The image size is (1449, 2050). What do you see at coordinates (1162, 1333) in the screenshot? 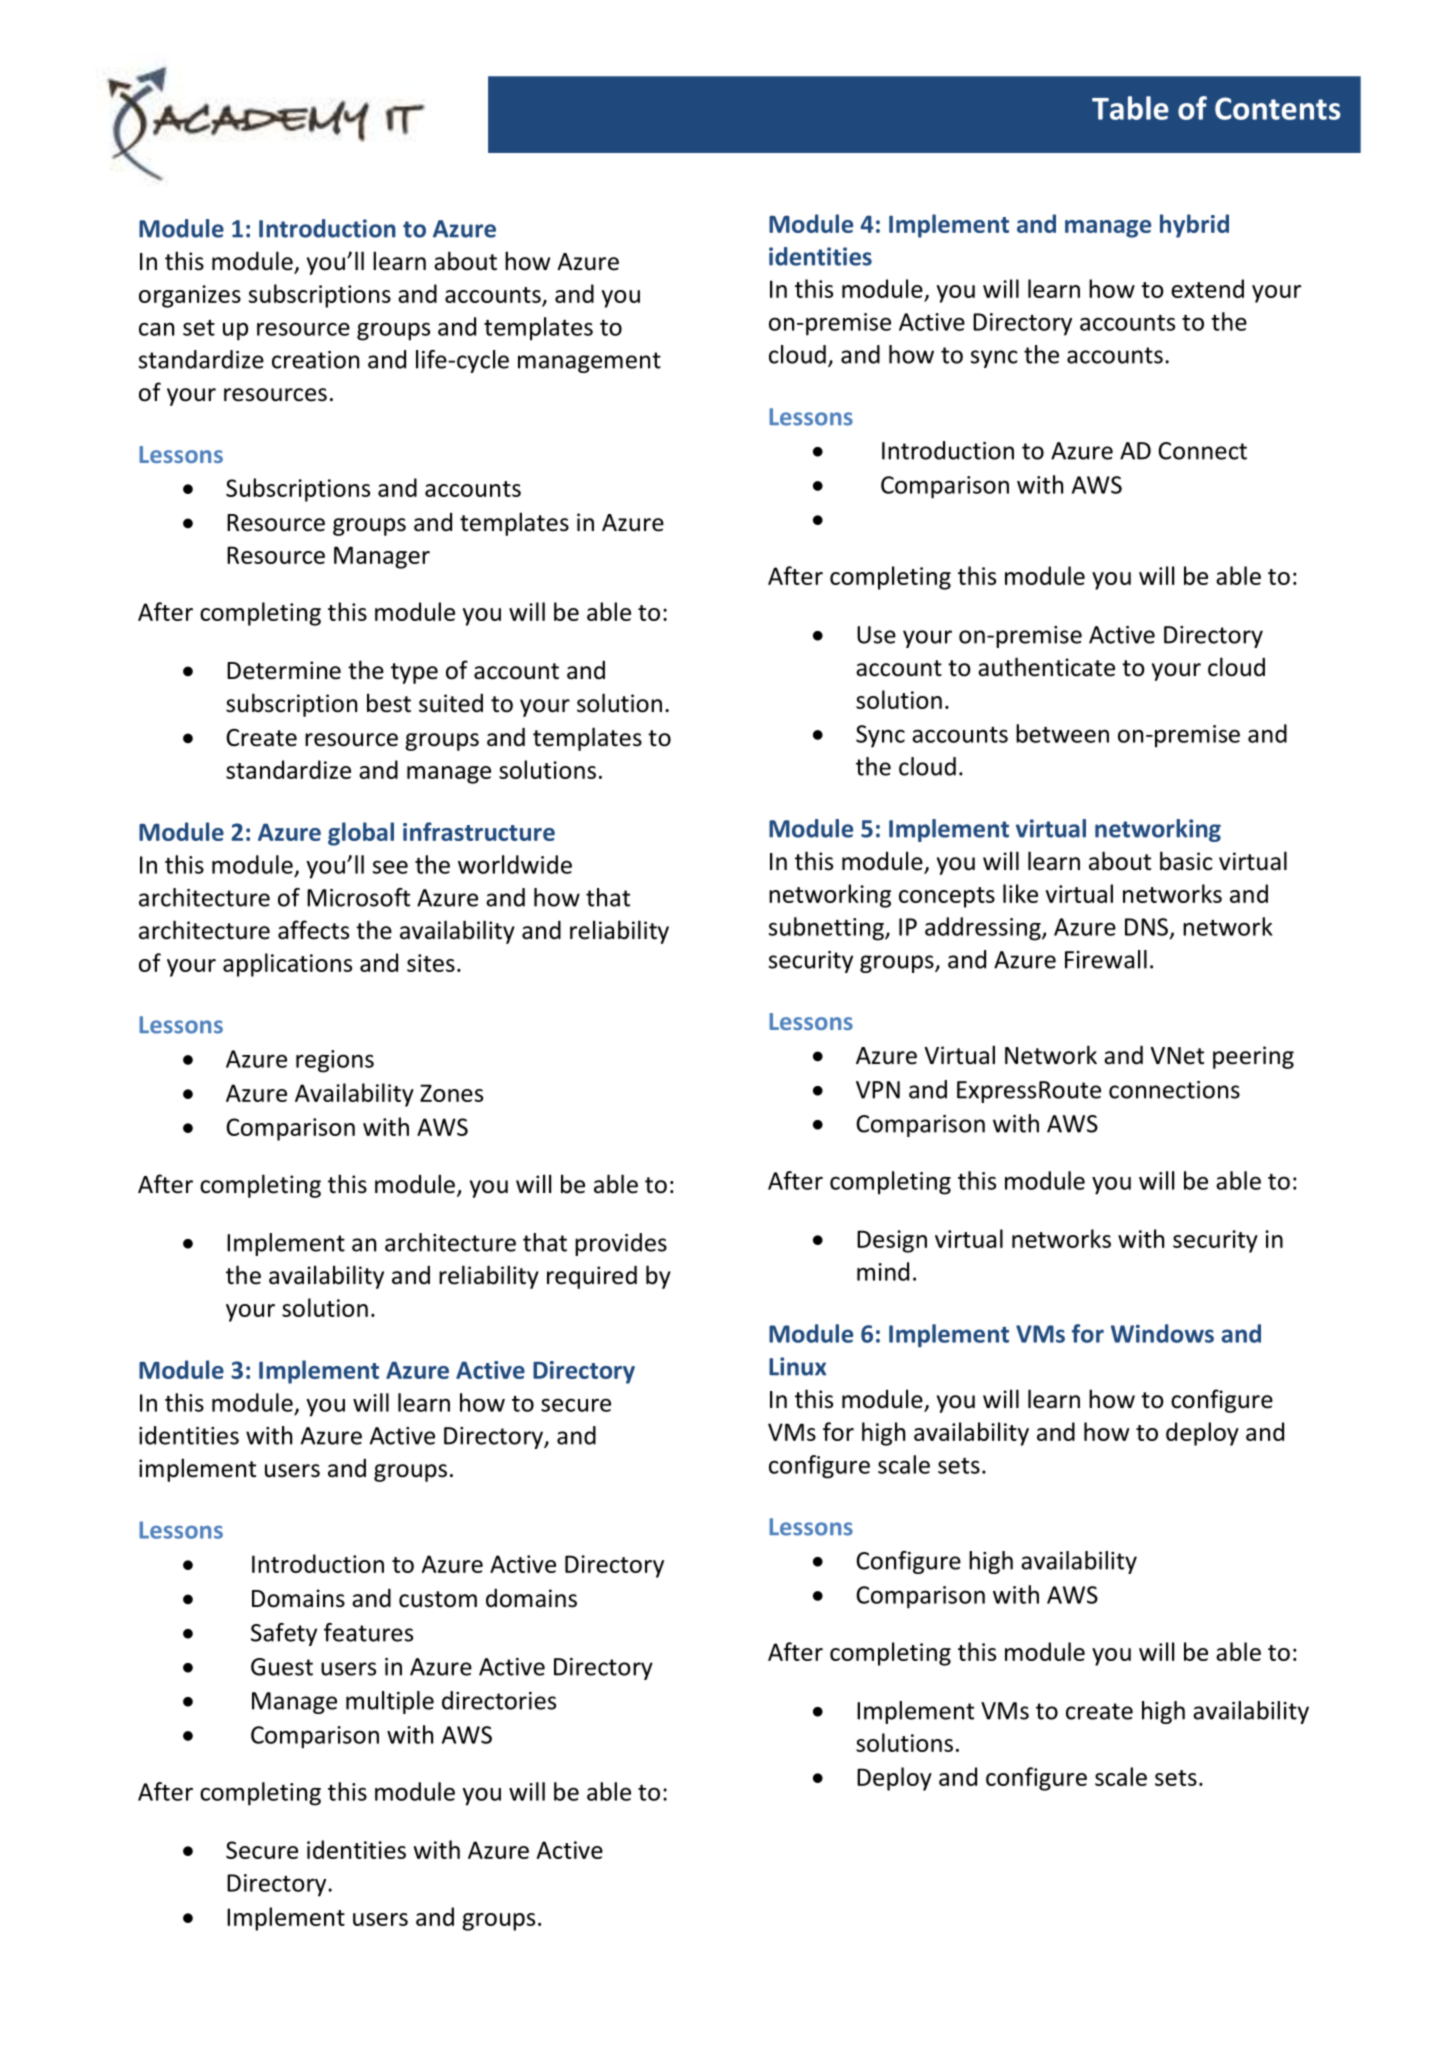
I see `Windows` at bounding box center [1162, 1333].
